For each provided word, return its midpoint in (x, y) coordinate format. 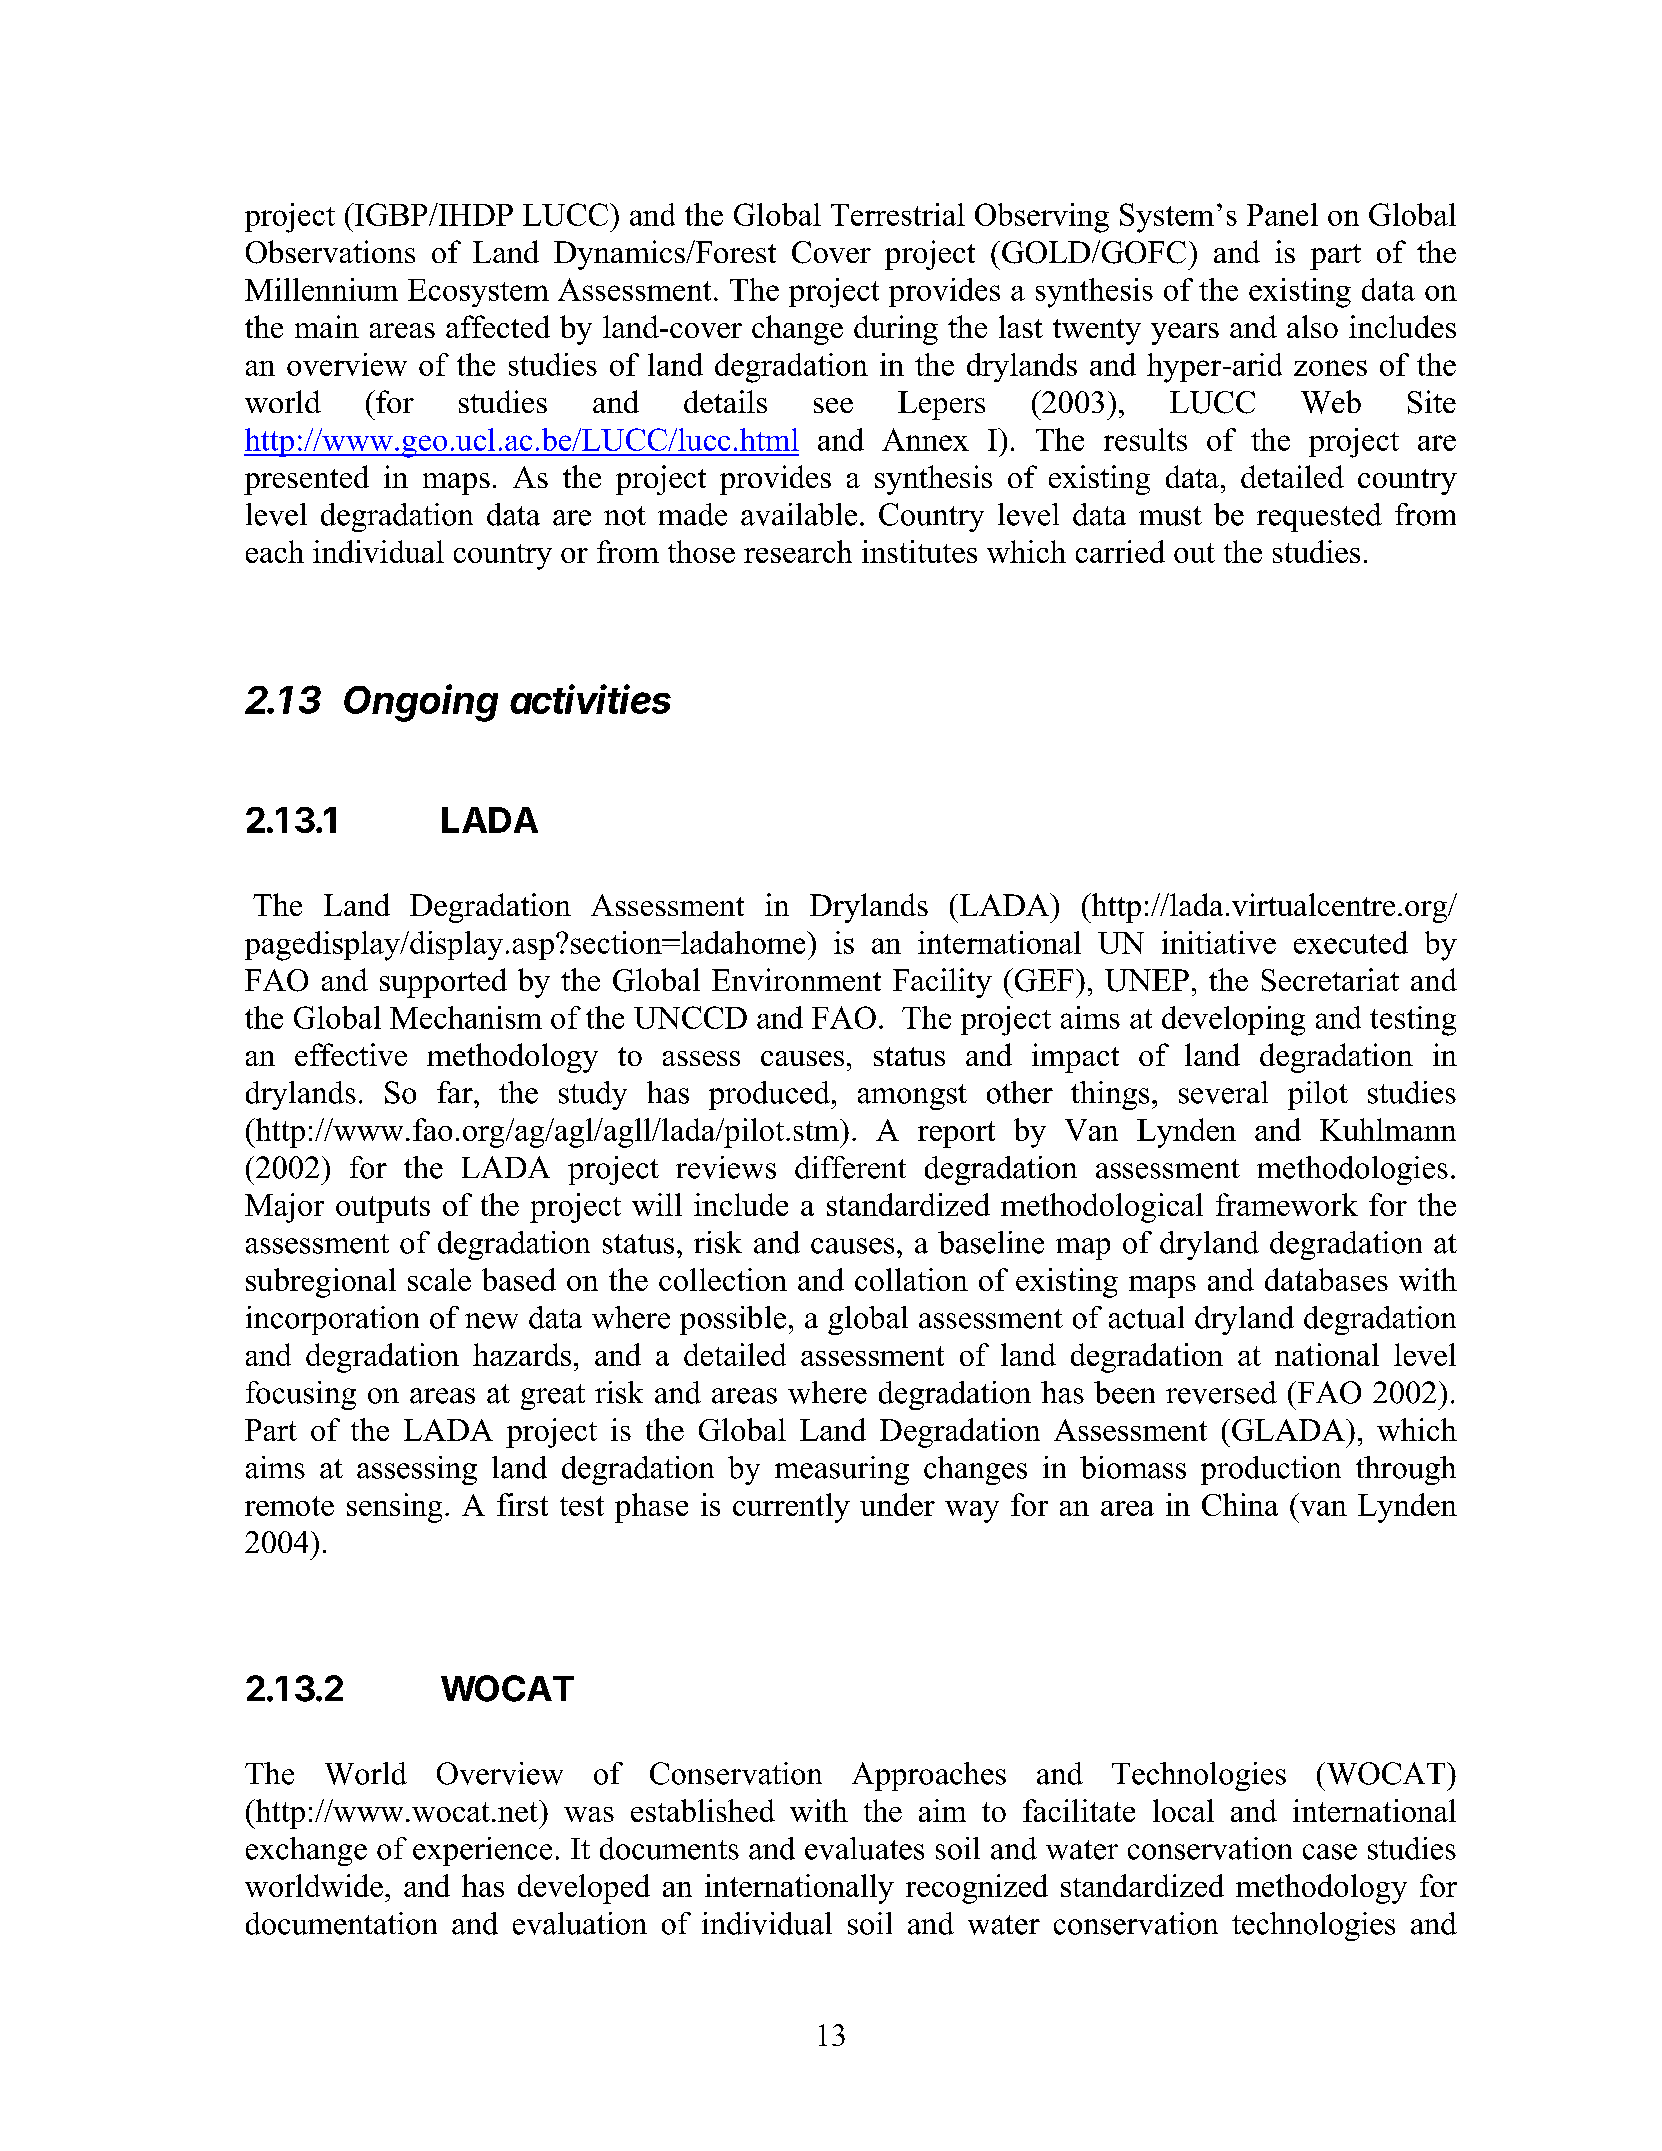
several (1223, 1092)
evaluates (864, 1848)
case (1330, 1852)
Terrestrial (898, 214)
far (456, 1092)
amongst (912, 1097)
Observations (330, 252)
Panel (1282, 214)
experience (482, 1851)
